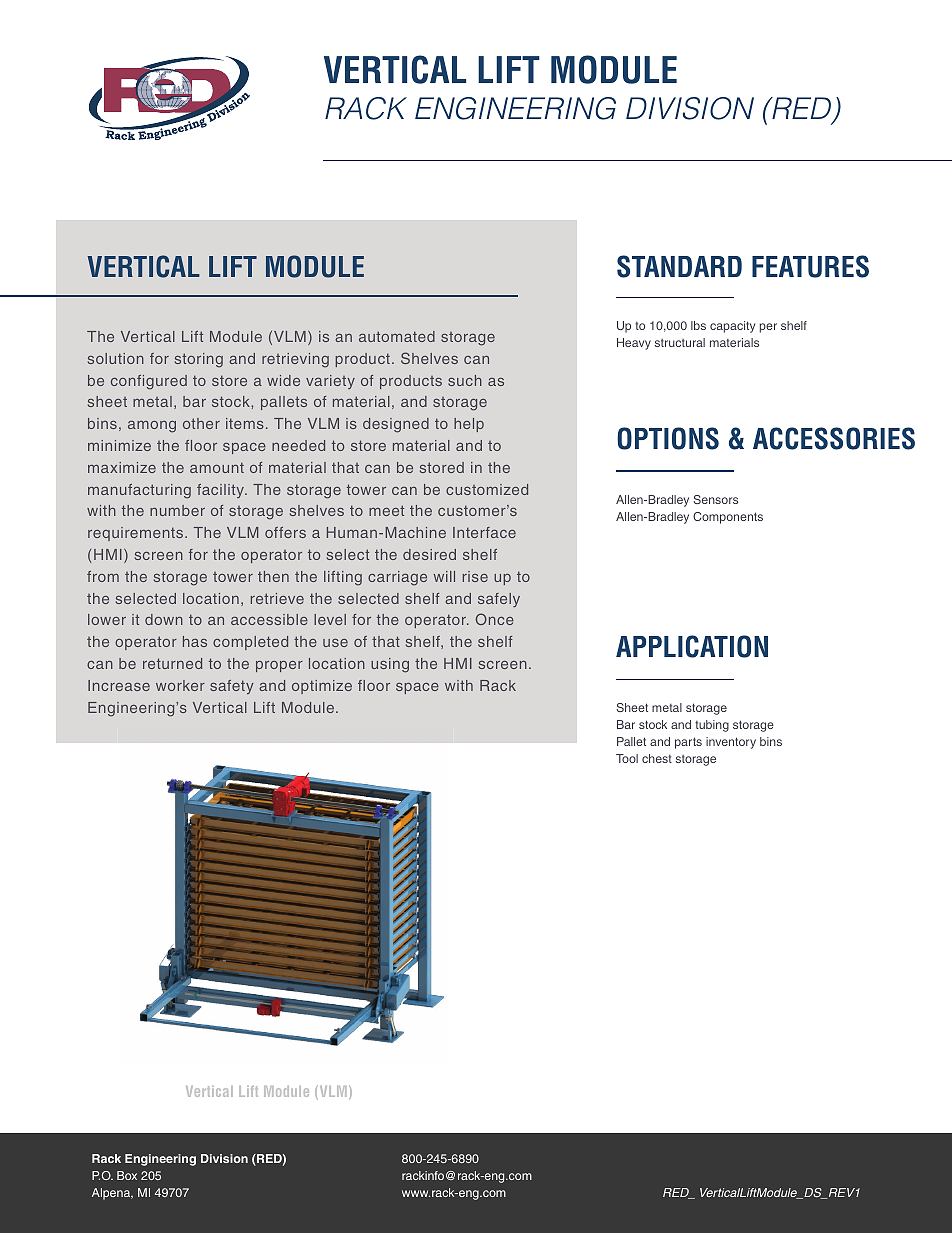  I want to click on tubing, so click(712, 726).
